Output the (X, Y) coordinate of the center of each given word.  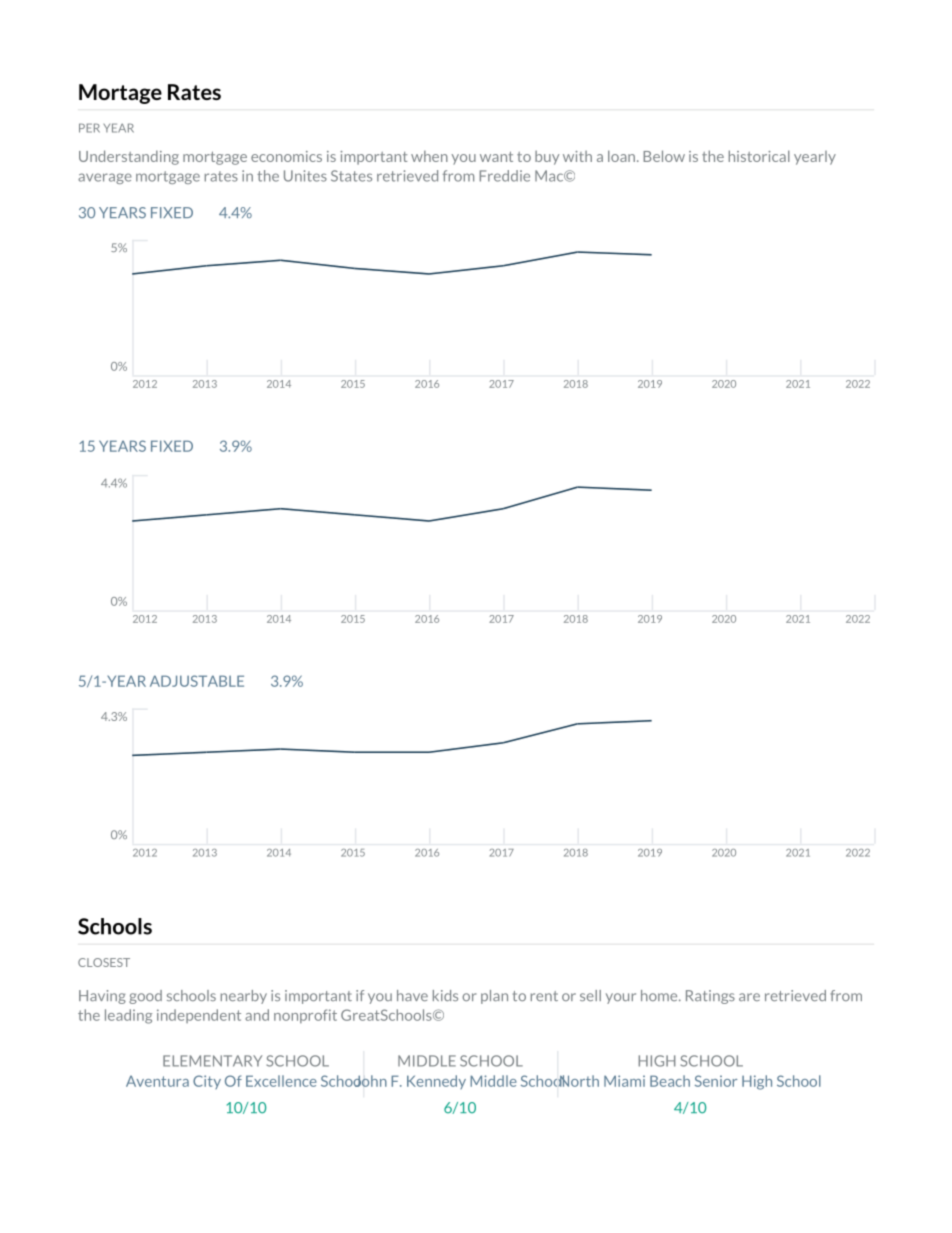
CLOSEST (104, 962)
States (351, 176)
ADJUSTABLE (197, 681)
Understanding (129, 157)
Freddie (504, 176)
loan (623, 156)
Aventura (157, 1081)
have (412, 995)
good (145, 997)
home (660, 995)
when (429, 156)
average (105, 178)
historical (759, 156)
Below (664, 156)
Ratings (710, 997)
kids (445, 995)
